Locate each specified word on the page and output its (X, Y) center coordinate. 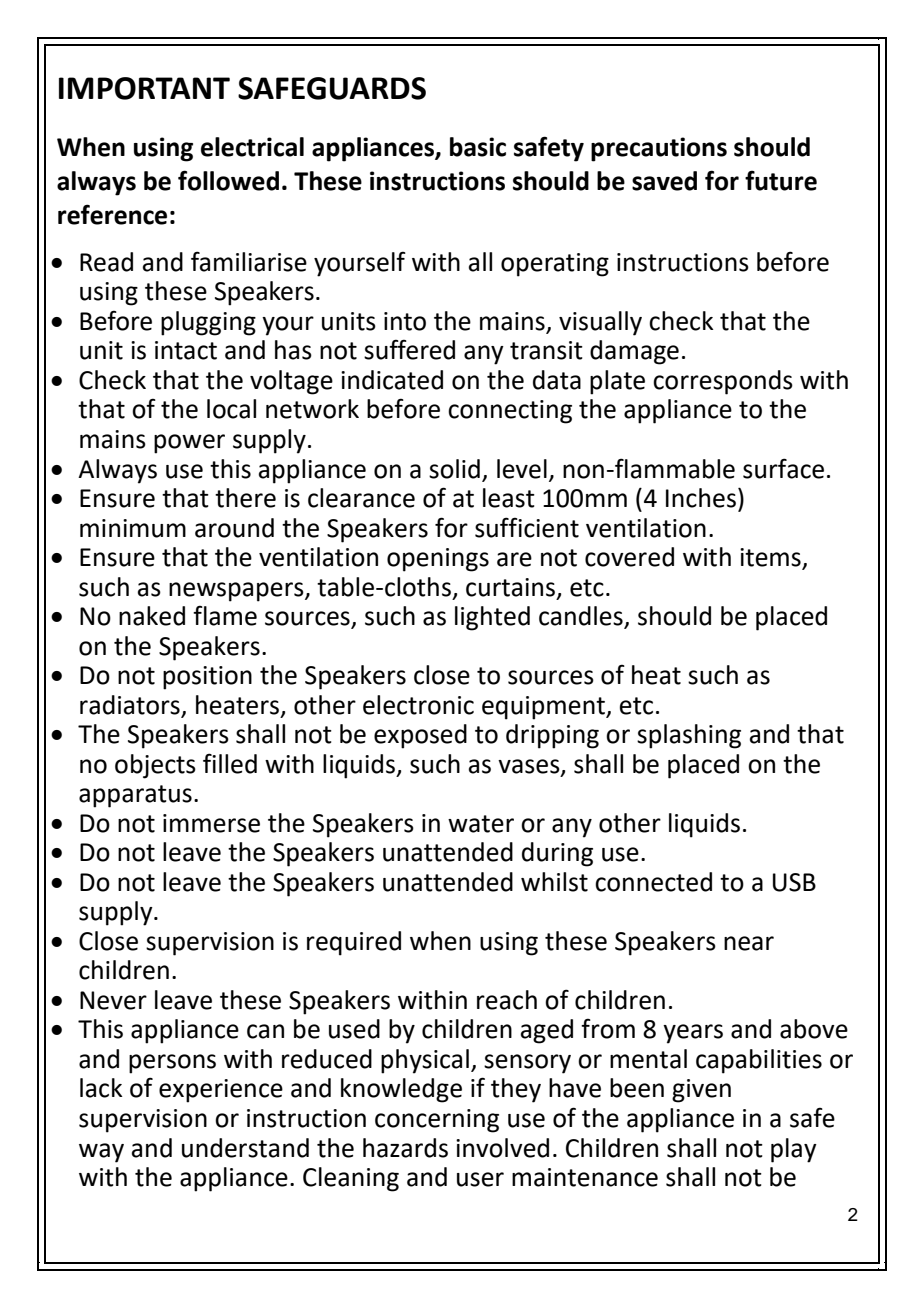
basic (478, 147)
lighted (492, 618)
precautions (659, 149)
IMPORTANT (144, 88)
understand (245, 1148)
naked (152, 616)
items (771, 558)
